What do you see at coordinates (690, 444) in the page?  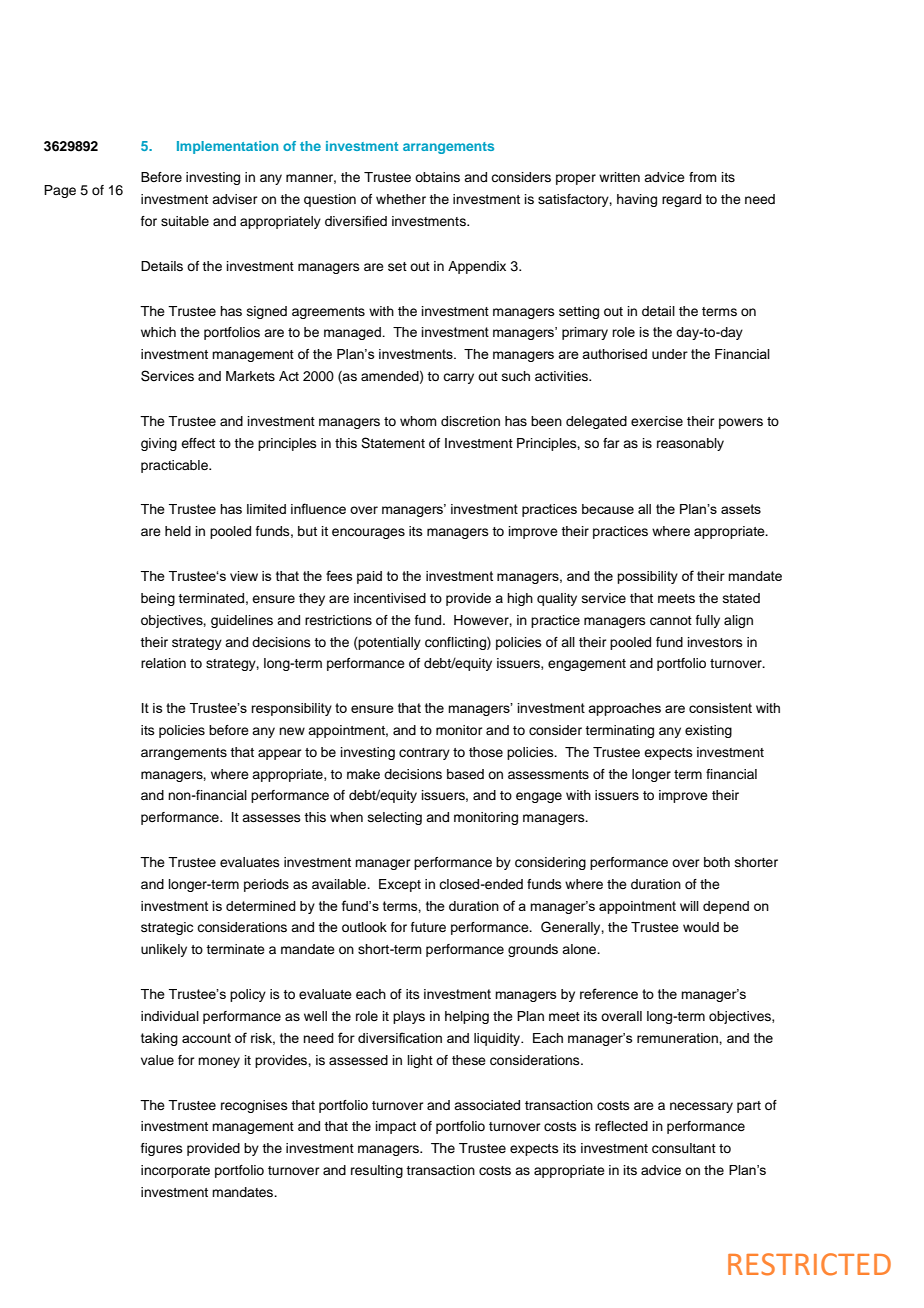 I see `reasonably` at bounding box center [690, 444].
